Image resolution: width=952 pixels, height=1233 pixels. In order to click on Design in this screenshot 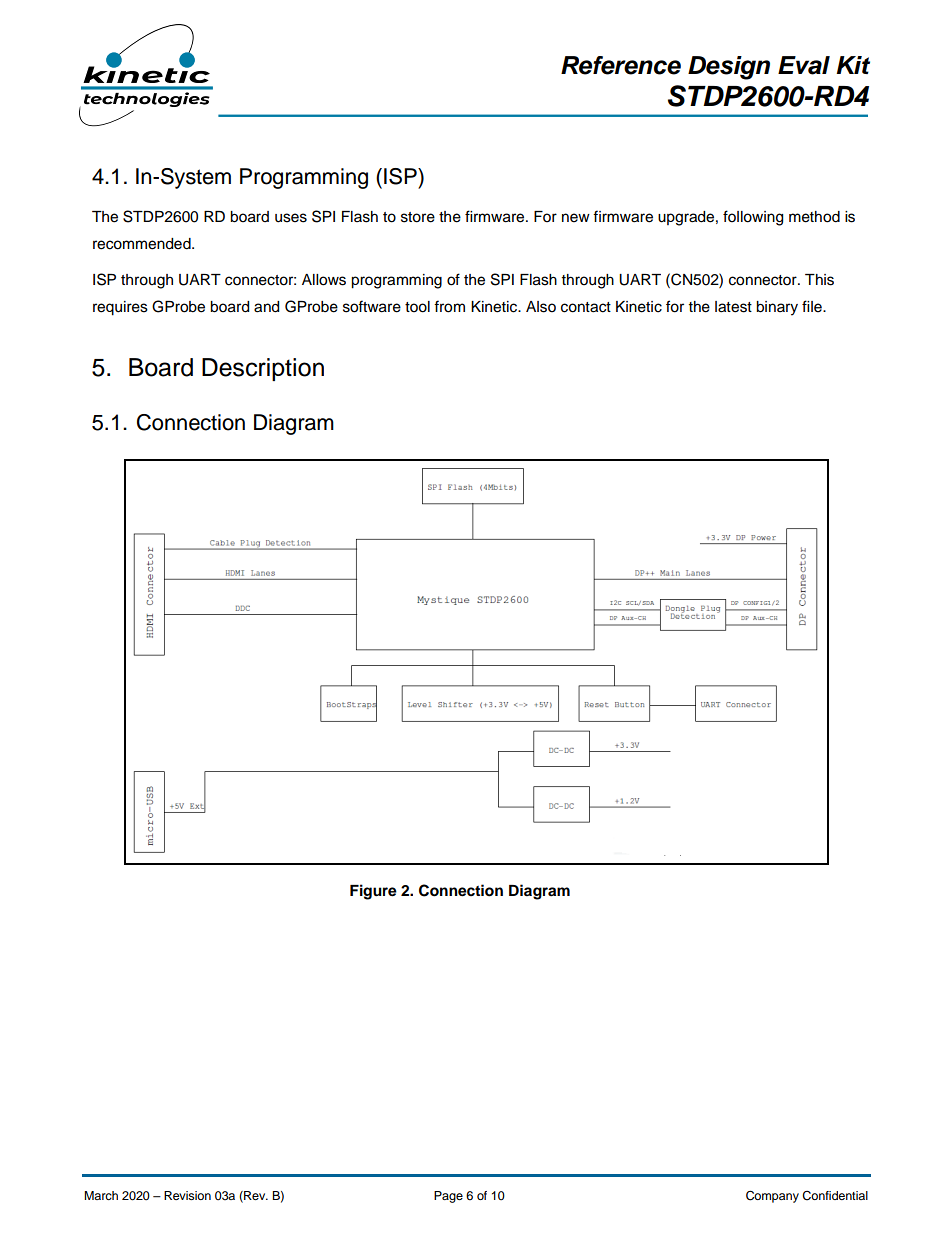, I will do `click(729, 68)`.
